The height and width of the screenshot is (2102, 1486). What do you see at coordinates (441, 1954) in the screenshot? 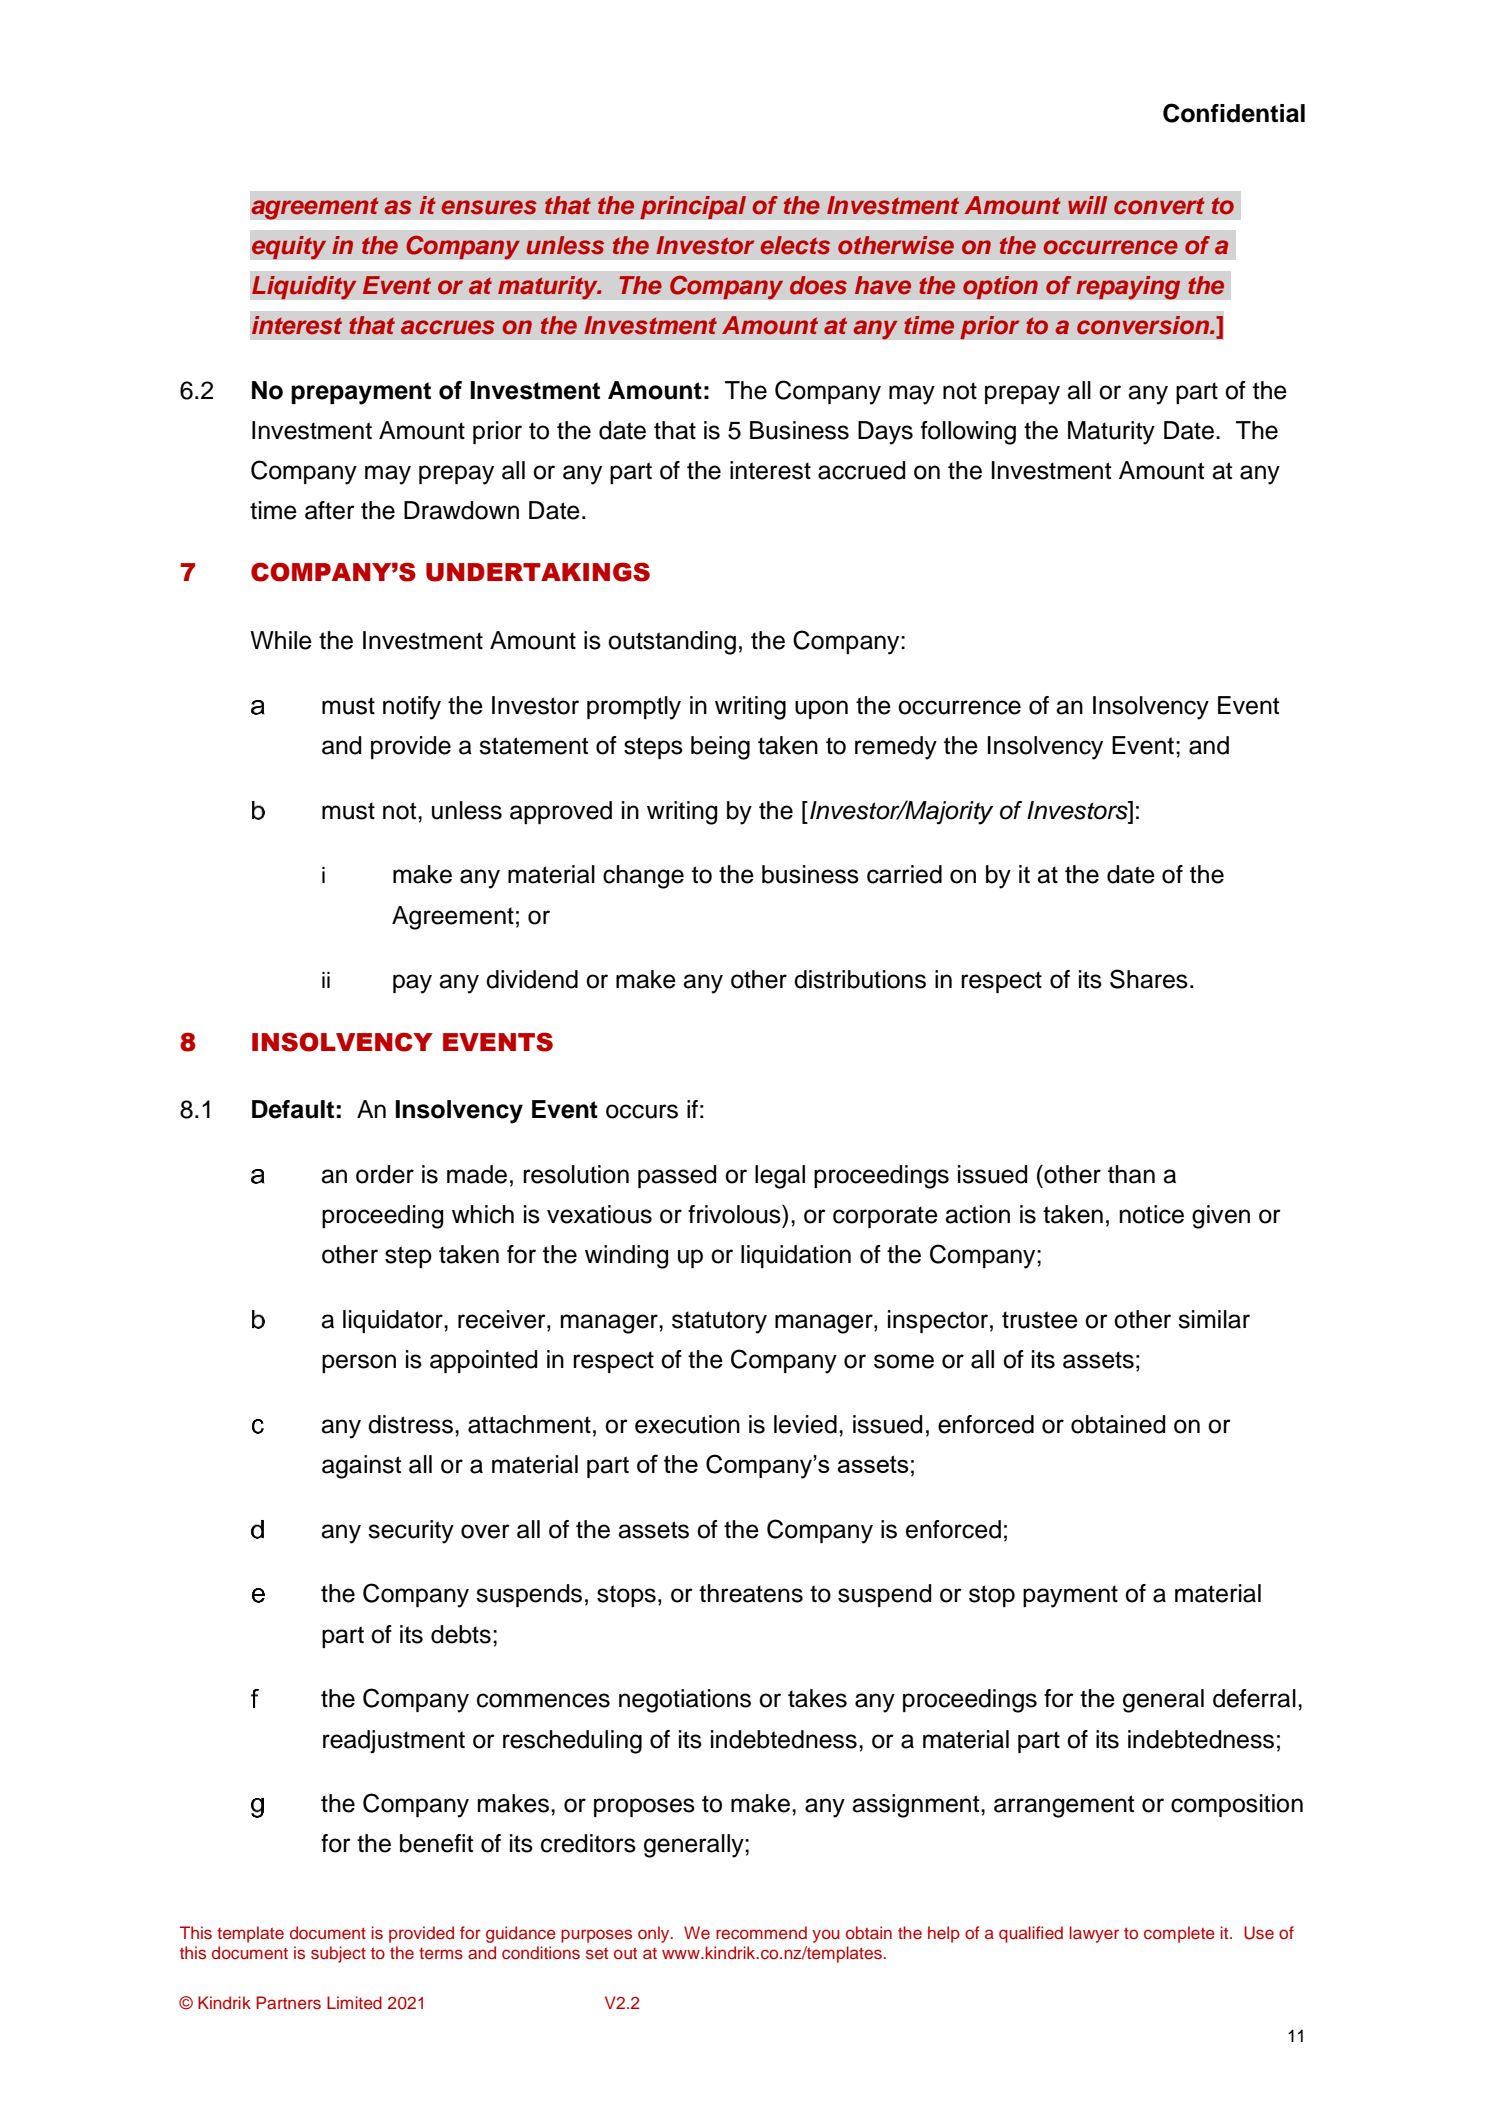
I see `terms` at bounding box center [441, 1954].
